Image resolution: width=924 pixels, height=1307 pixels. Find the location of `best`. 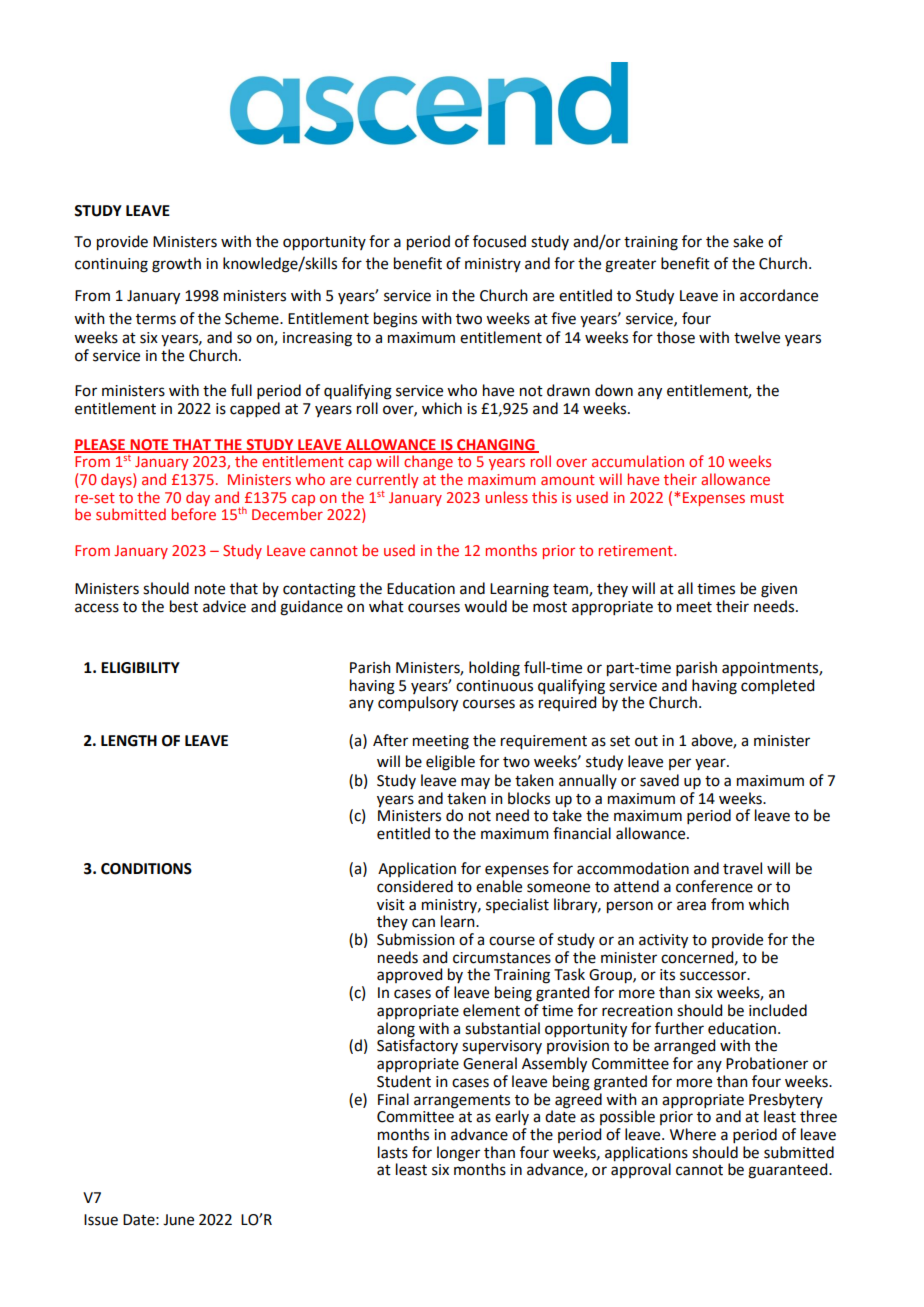

best is located at coordinates (184, 606).
